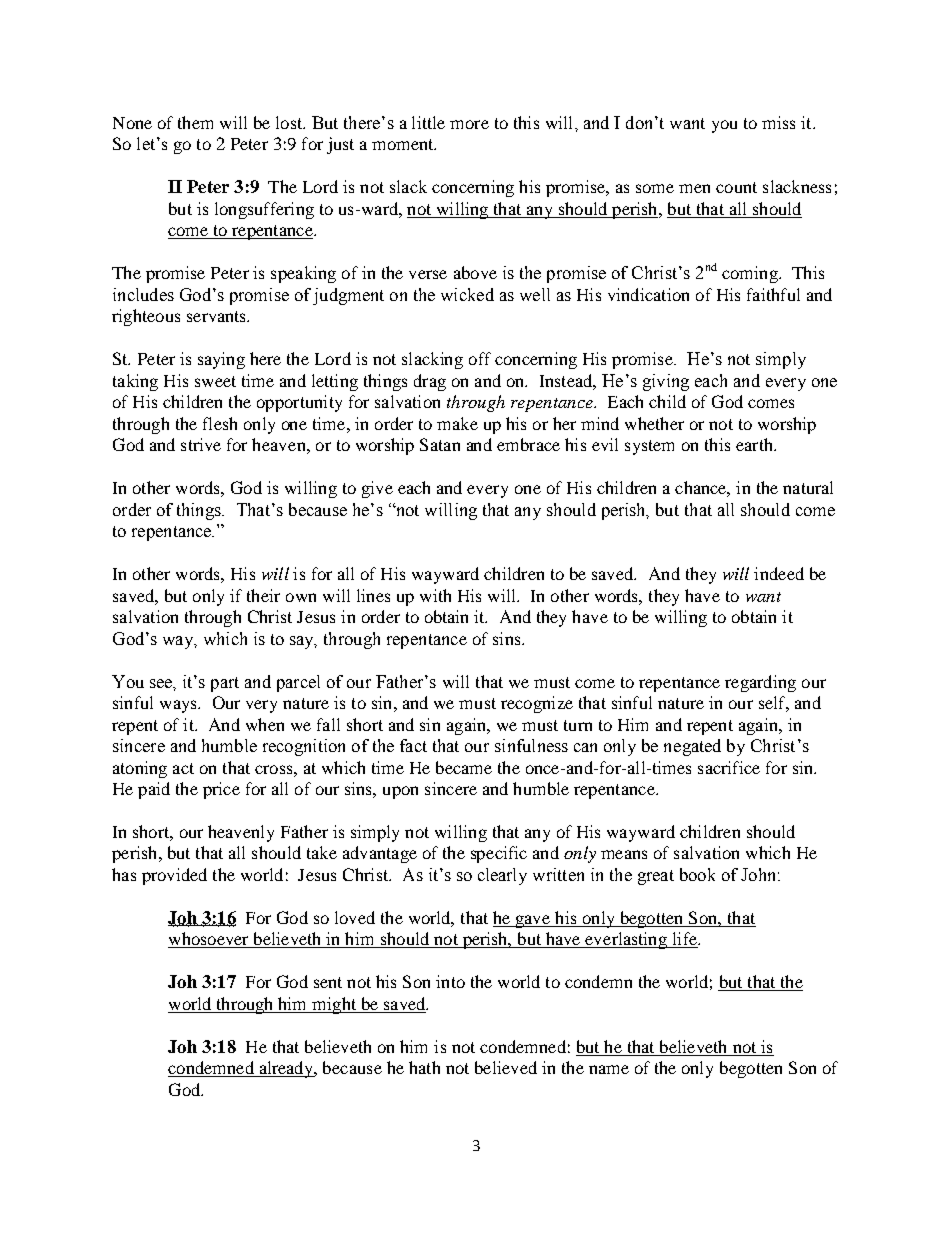 This screenshot has height=1233, width=952. I want to click on their, so click(263, 595).
